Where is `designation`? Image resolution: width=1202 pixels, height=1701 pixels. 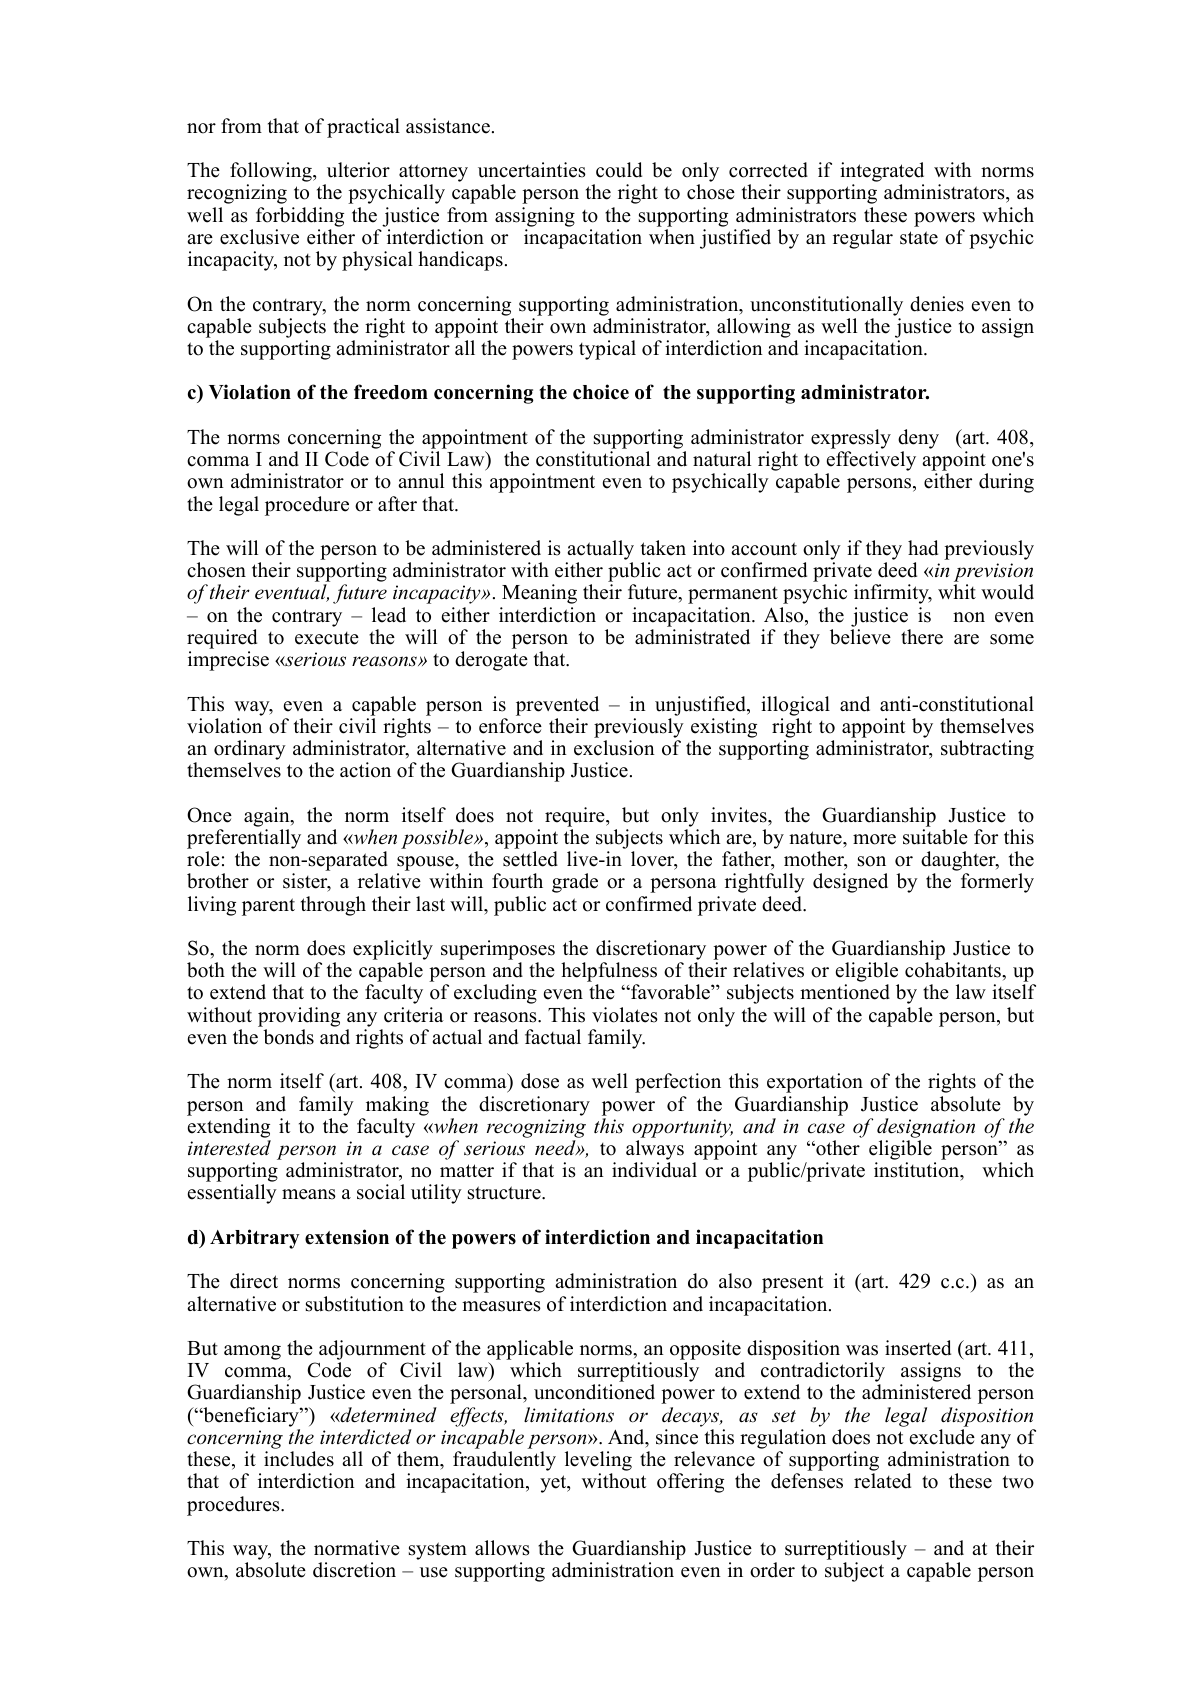
designation is located at coordinates (926, 1128).
